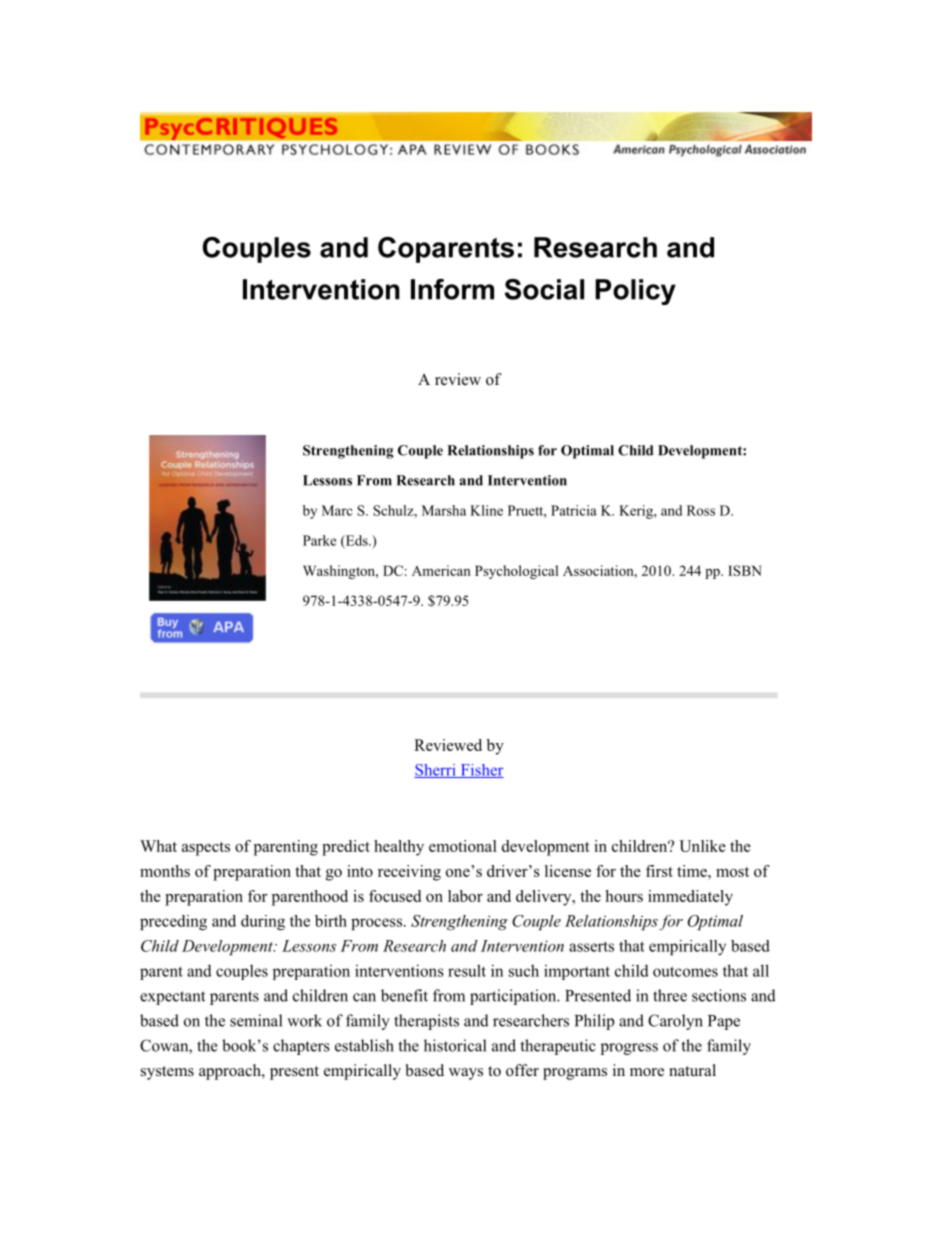 This image has height=1233, width=952. I want to click on Policy, so click(635, 292).
